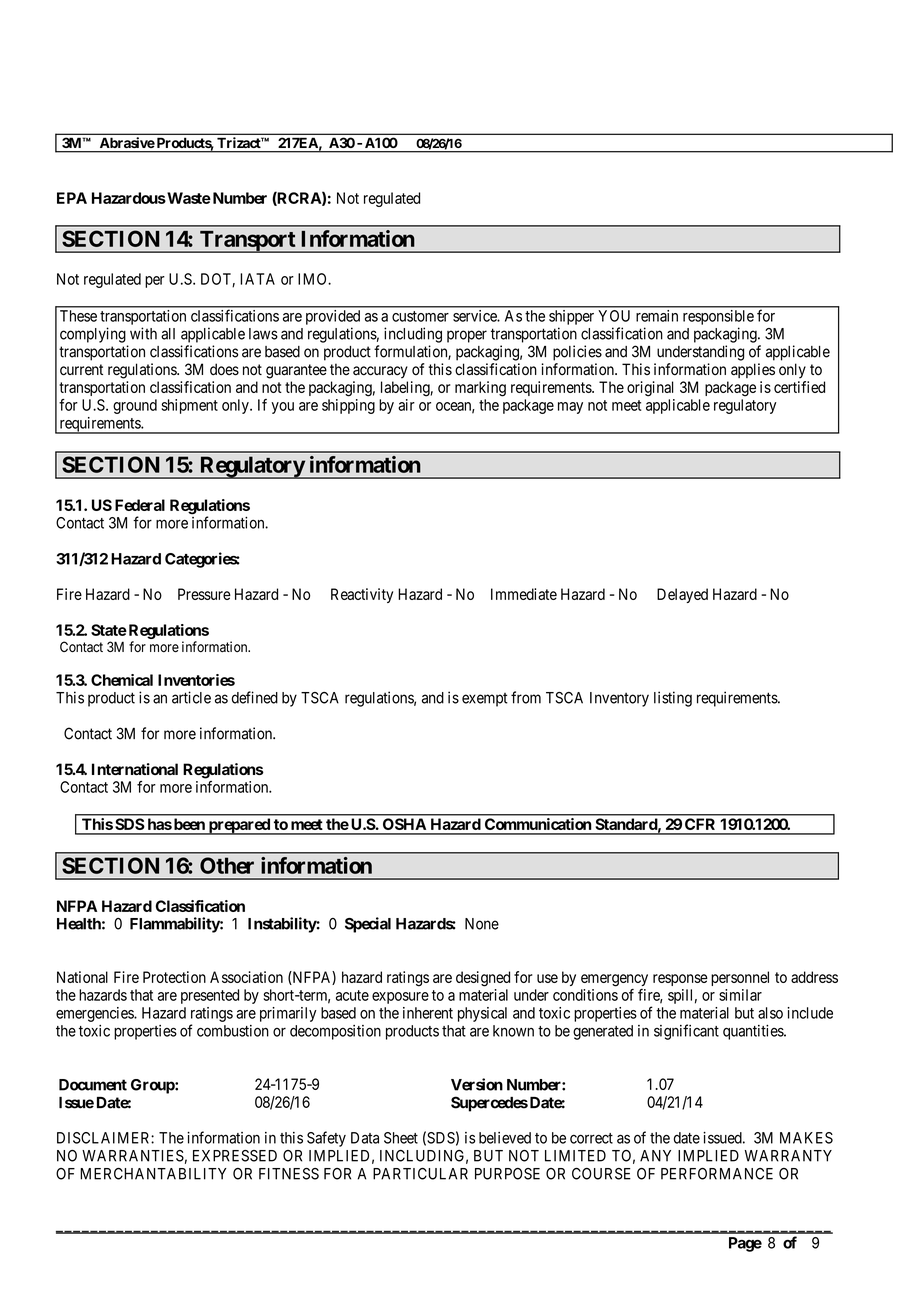 Image resolution: width=924 pixels, height=1308 pixels. What do you see at coordinates (524, 594) in the image?
I see `Immediate` at bounding box center [524, 594].
